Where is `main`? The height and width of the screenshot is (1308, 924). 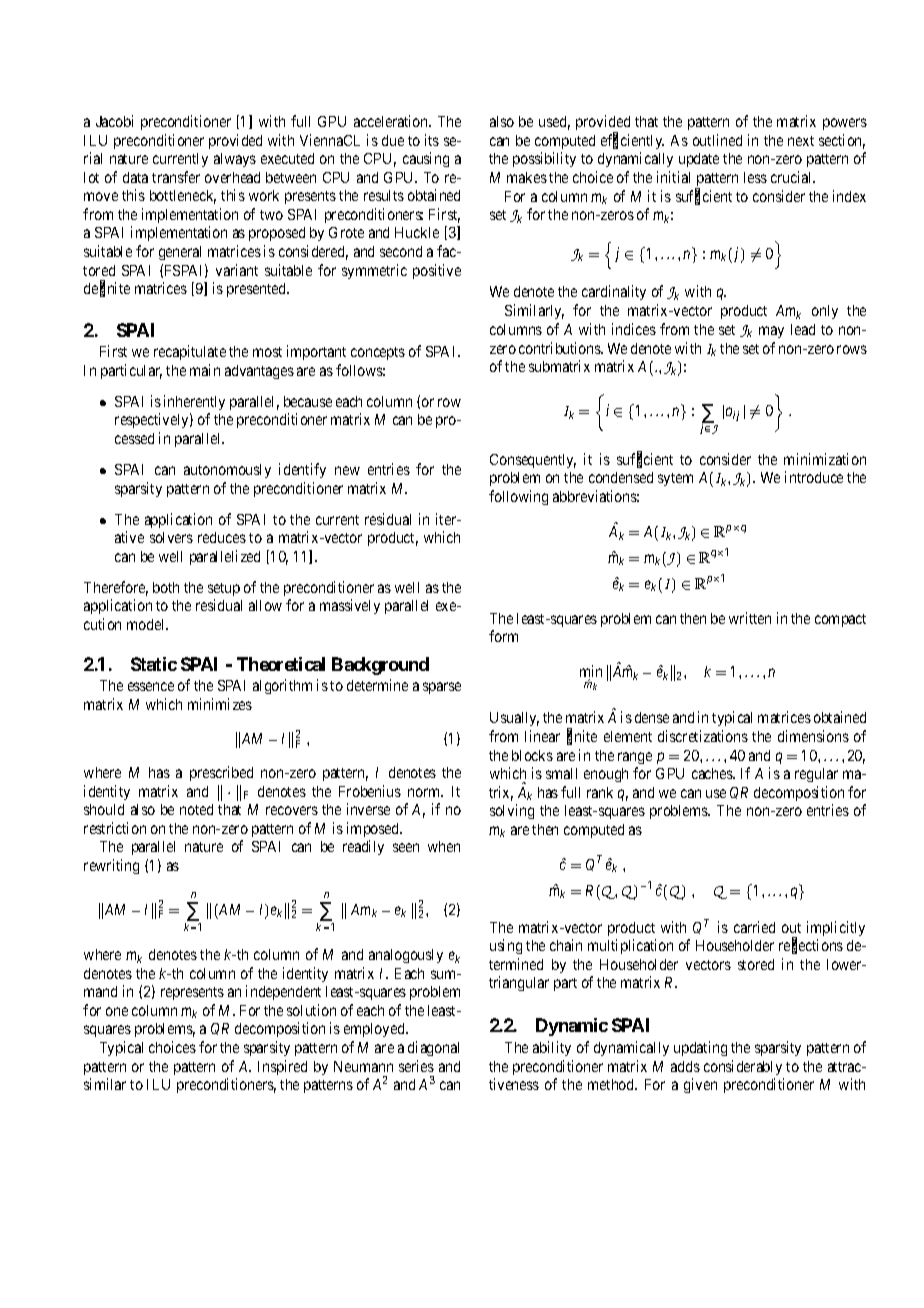 main is located at coordinates (205, 370).
